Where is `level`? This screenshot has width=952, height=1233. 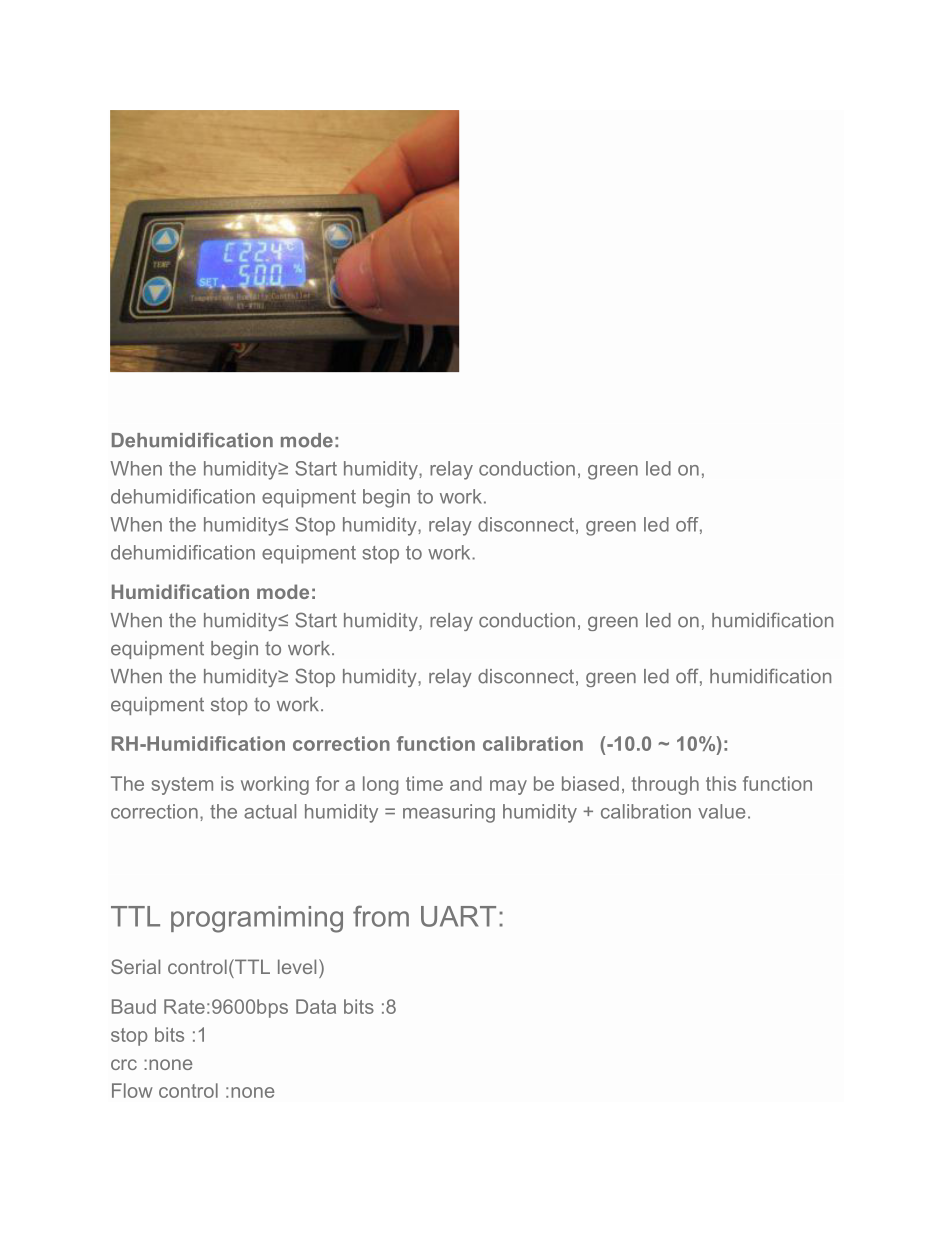
level is located at coordinates (297, 966).
